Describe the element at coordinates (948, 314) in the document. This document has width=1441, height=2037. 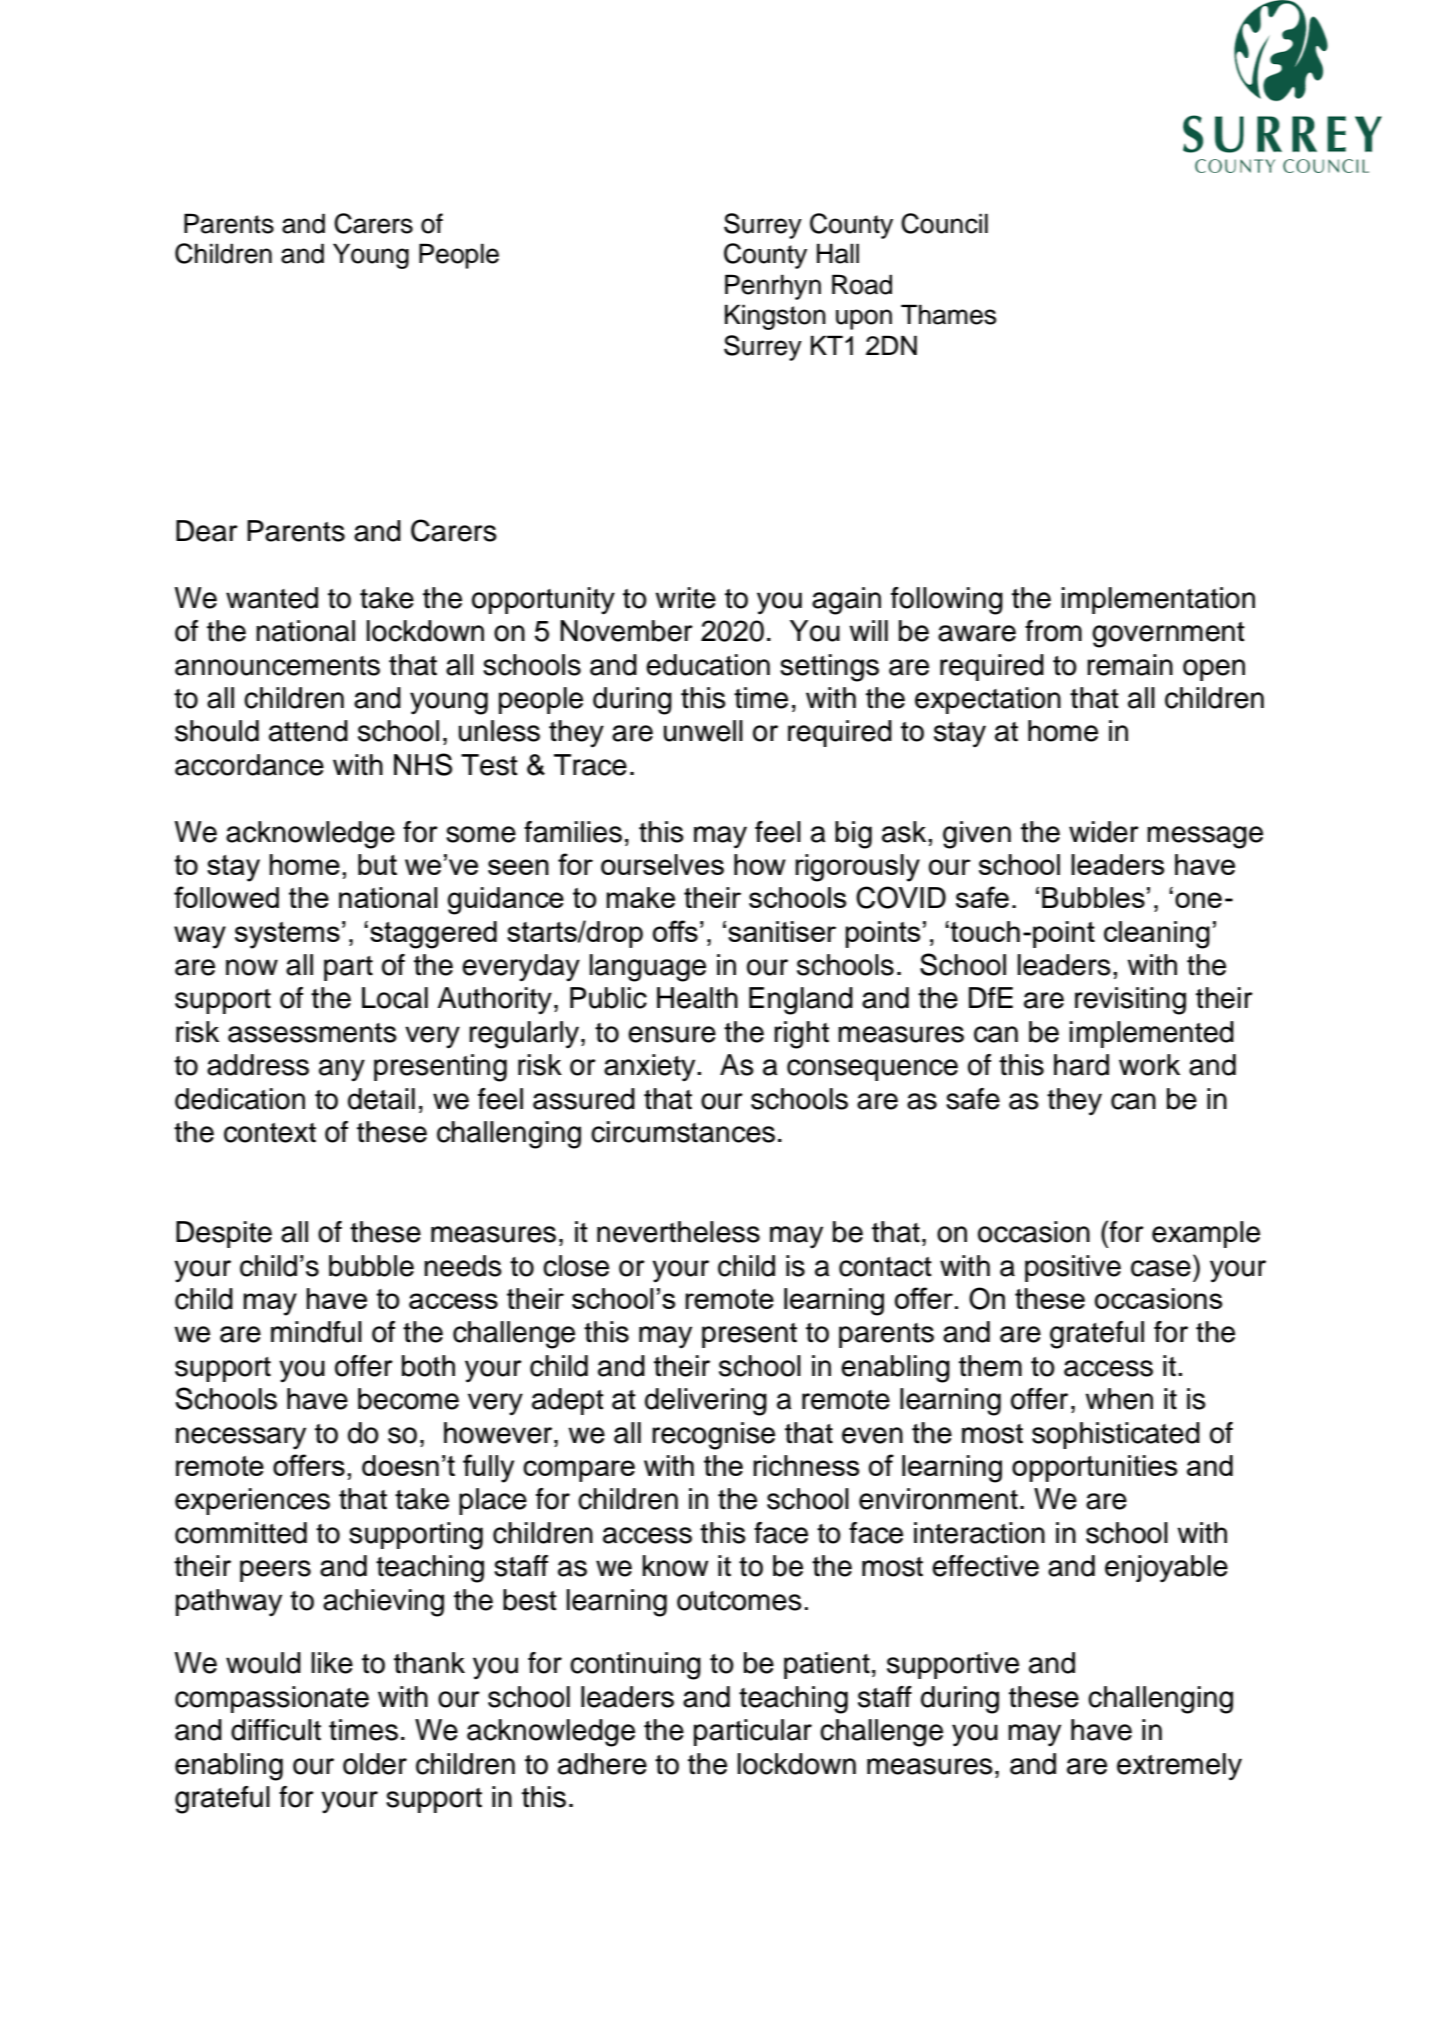
I see `Thames` at that location.
